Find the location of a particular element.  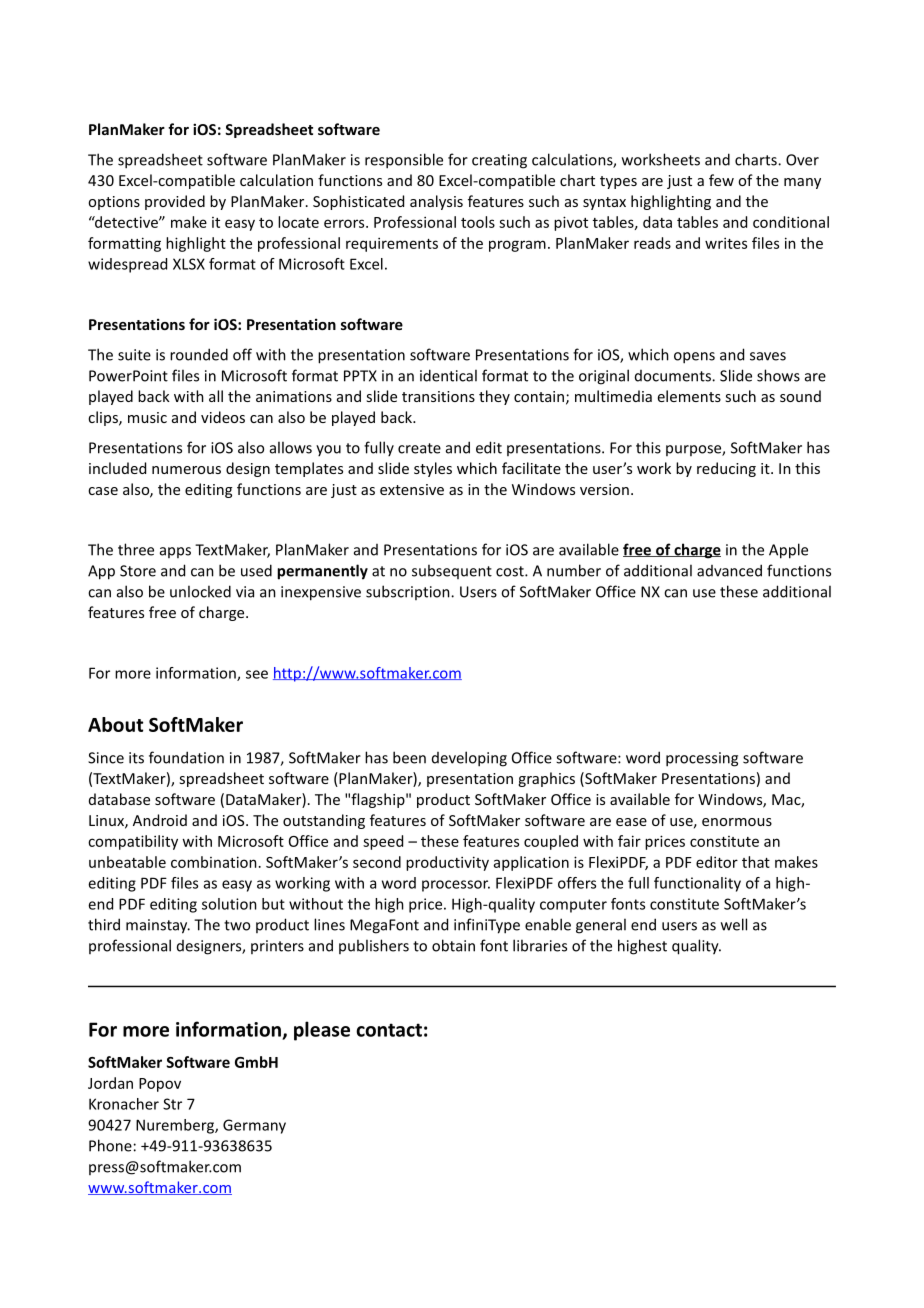

analysis is located at coordinates (436, 202).
